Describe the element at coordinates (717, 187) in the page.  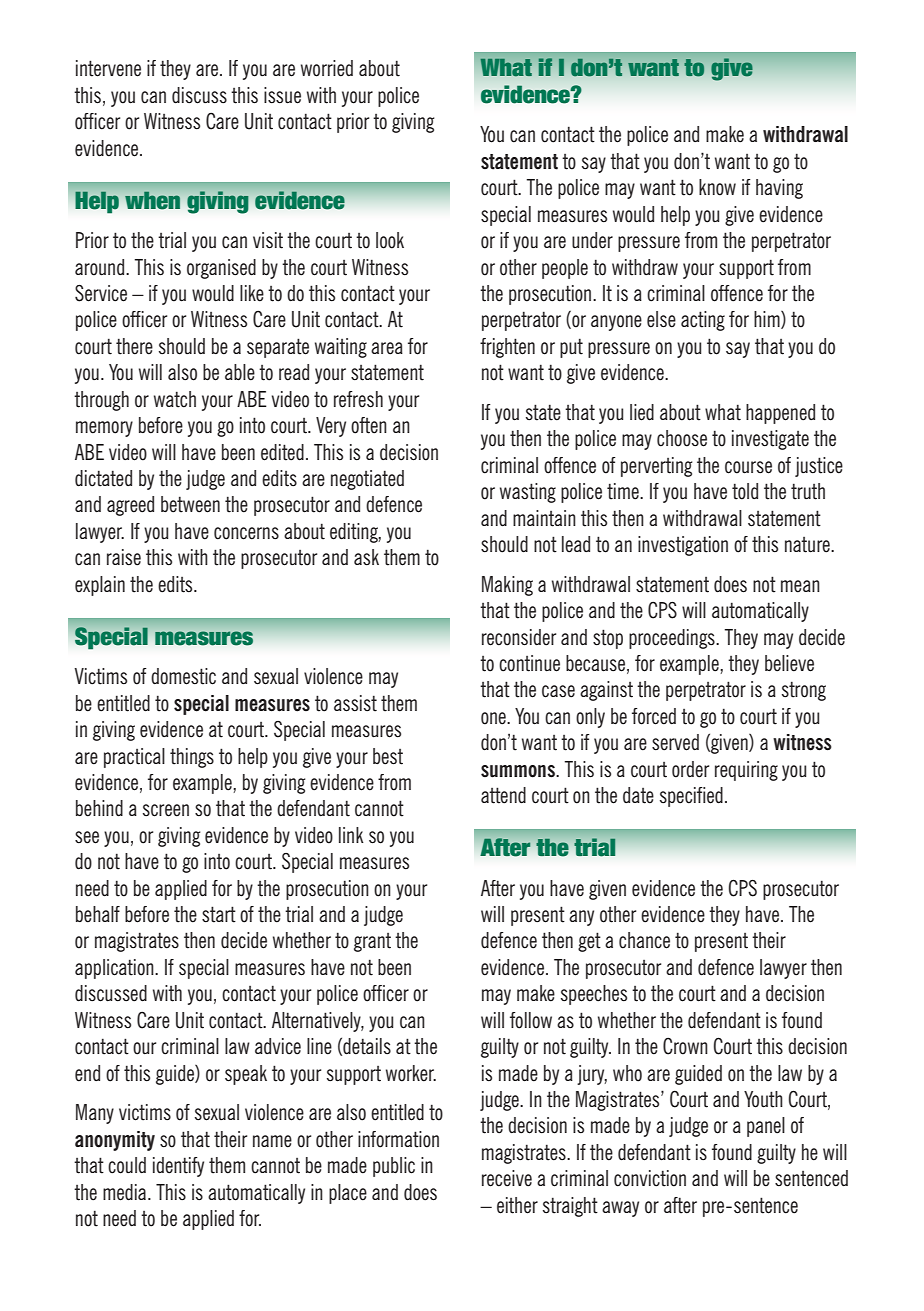
I see `know` at that location.
